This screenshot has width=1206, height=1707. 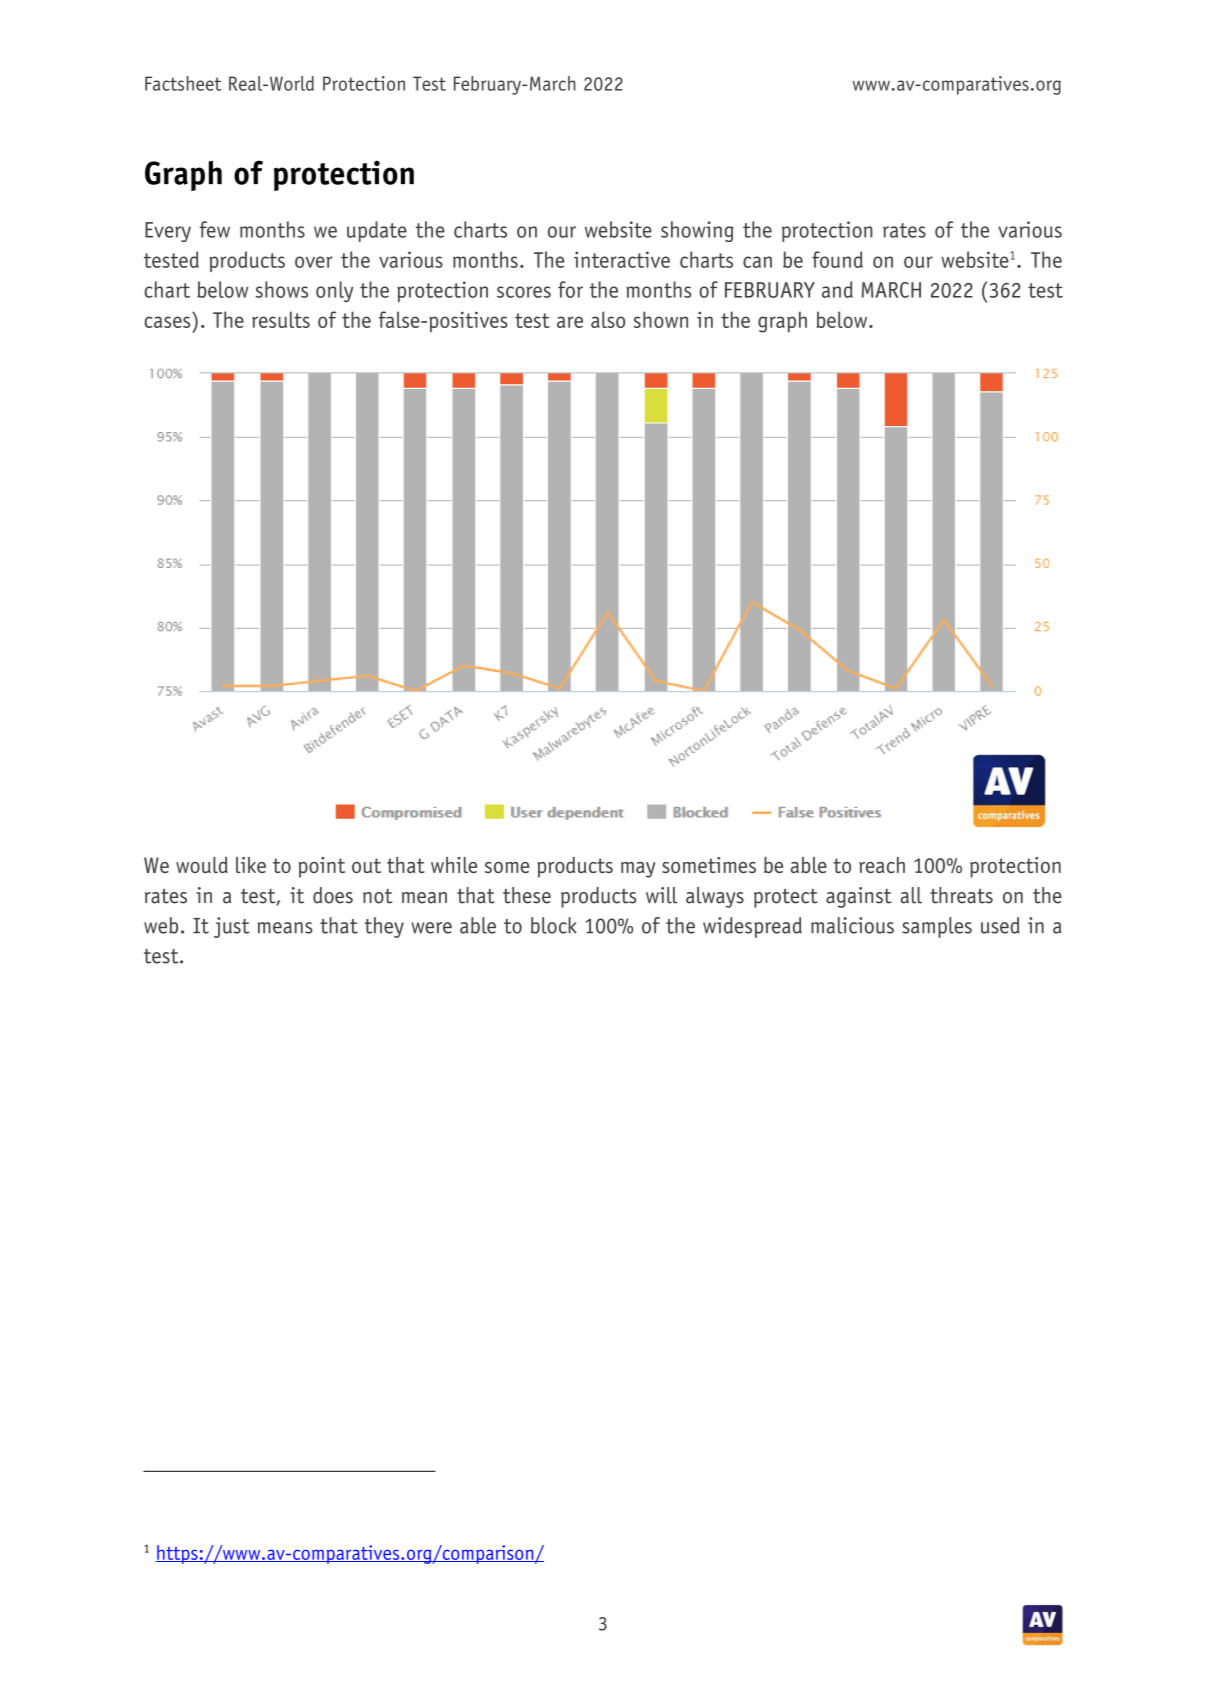 I want to click on just, so click(x=232, y=927).
